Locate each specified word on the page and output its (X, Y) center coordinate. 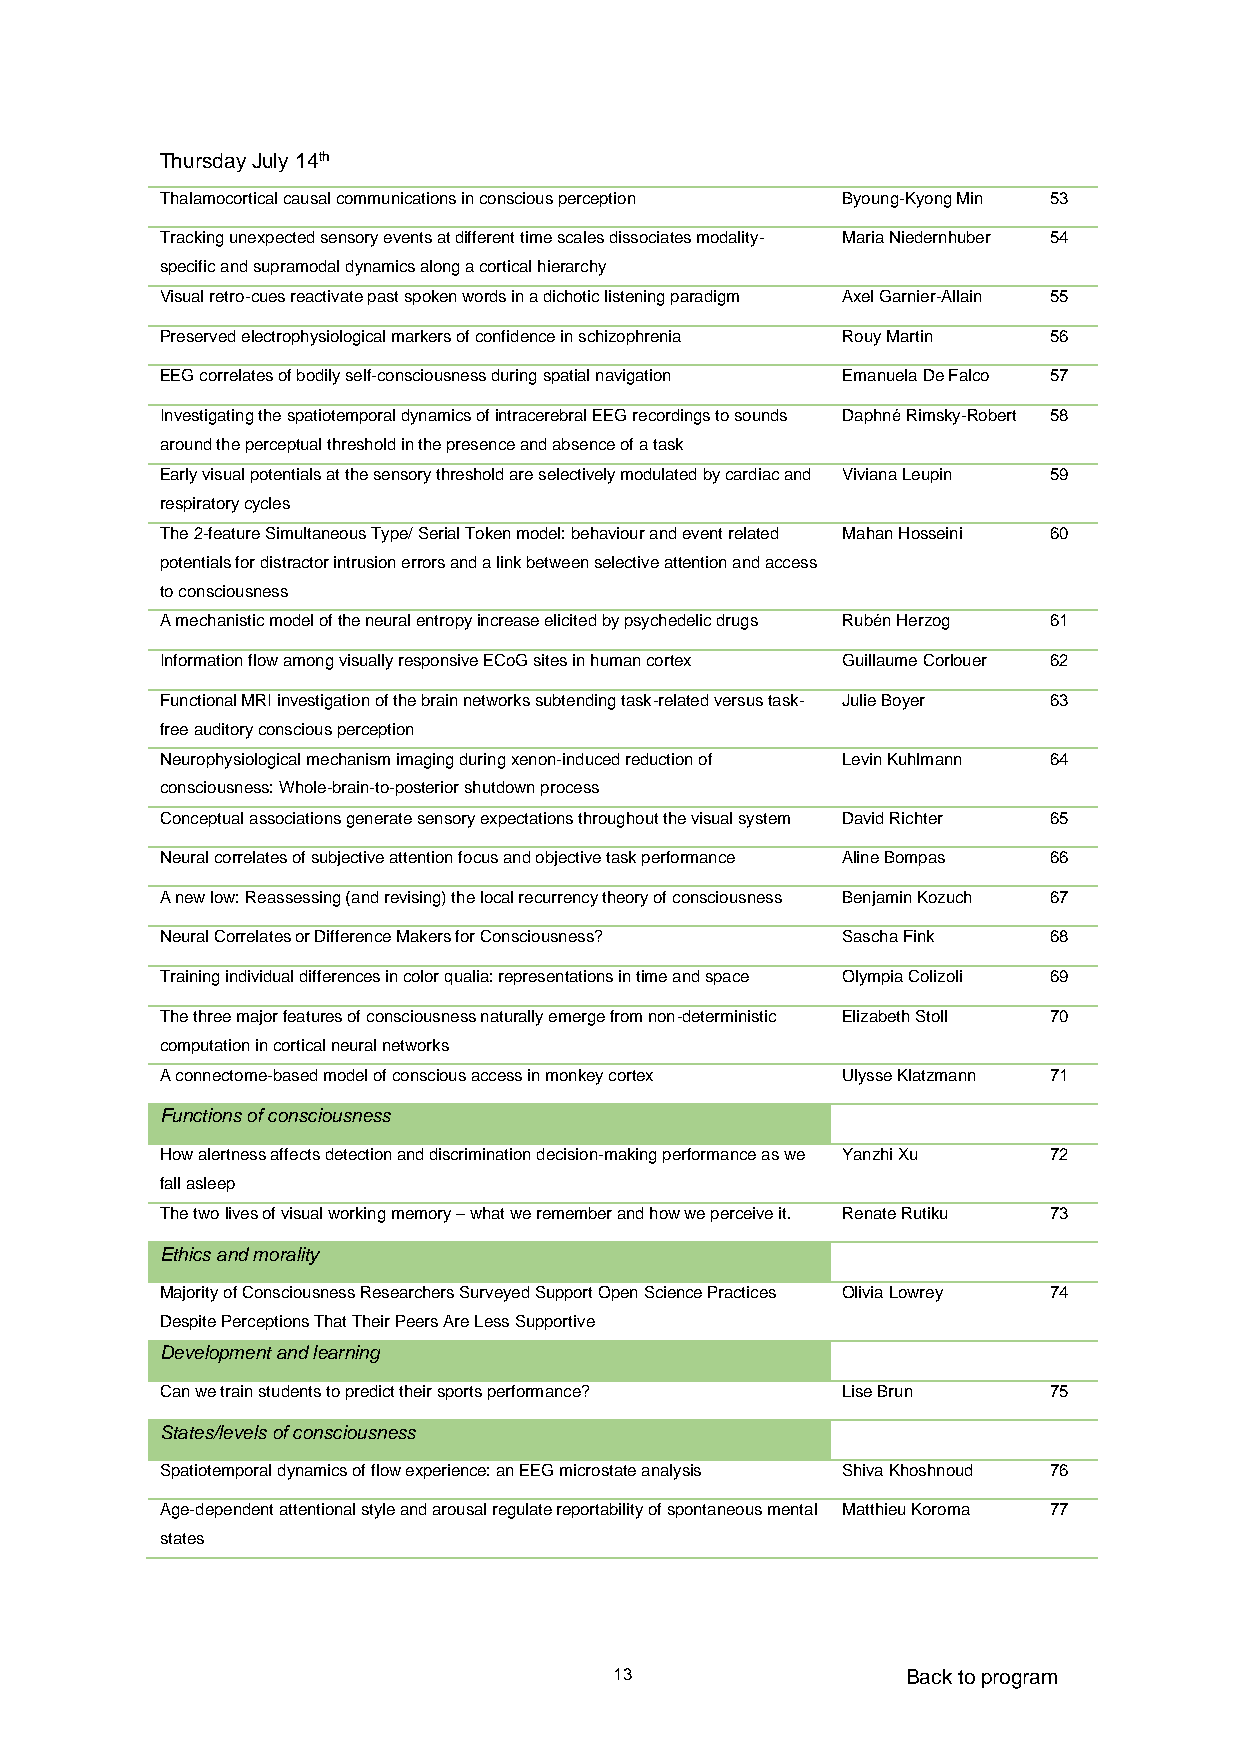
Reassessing (293, 899)
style (378, 1511)
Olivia (863, 1292)
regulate (522, 1511)
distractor (295, 562)
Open (618, 1293)
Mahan (867, 533)
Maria (863, 237)
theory (625, 899)
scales (581, 237)
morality (286, 1256)
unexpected (272, 238)
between (557, 562)
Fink (919, 936)
